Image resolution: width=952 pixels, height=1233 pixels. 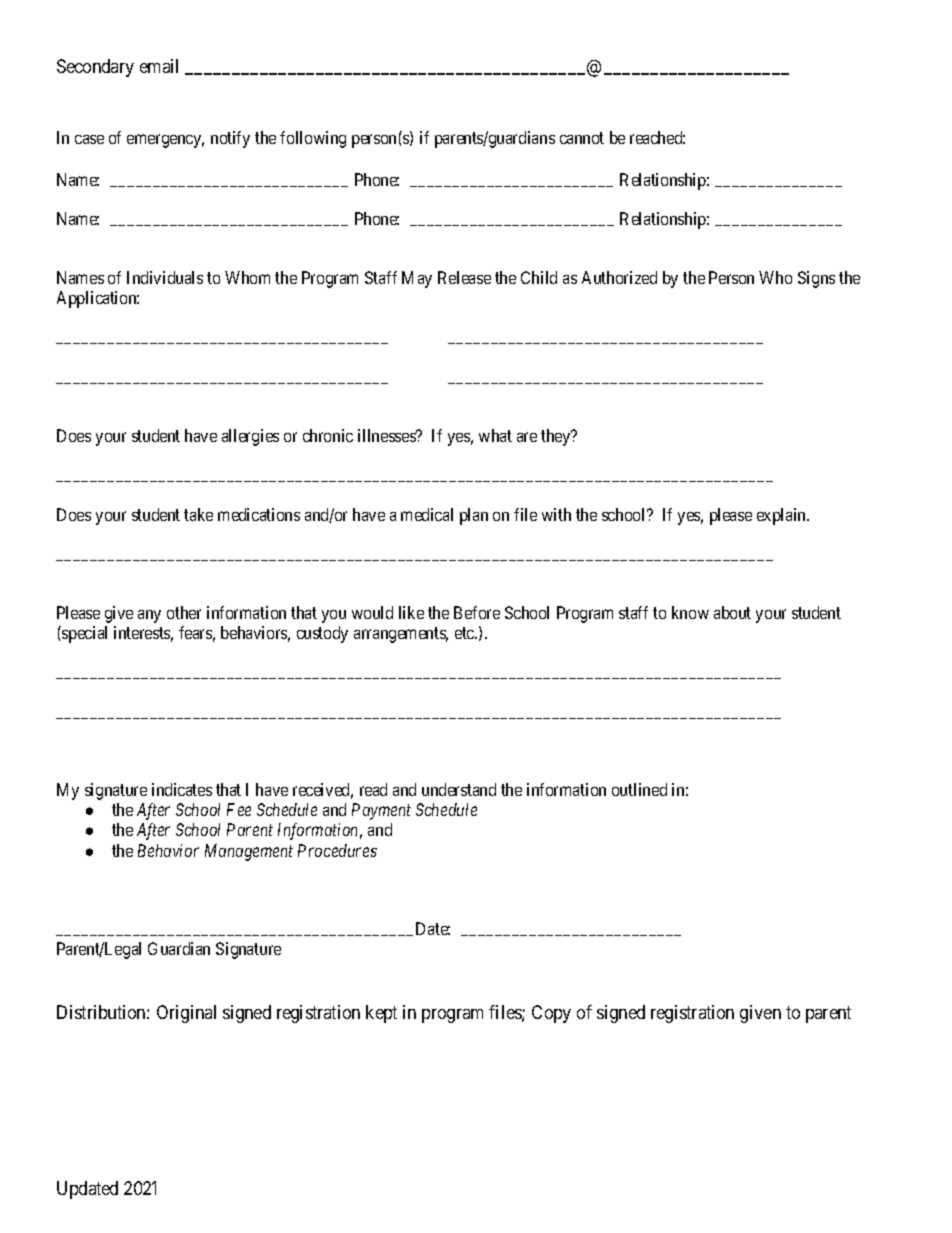 What do you see at coordinates (551, 1014) in the screenshot?
I see `Copy` at bounding box center [551, 1014].
